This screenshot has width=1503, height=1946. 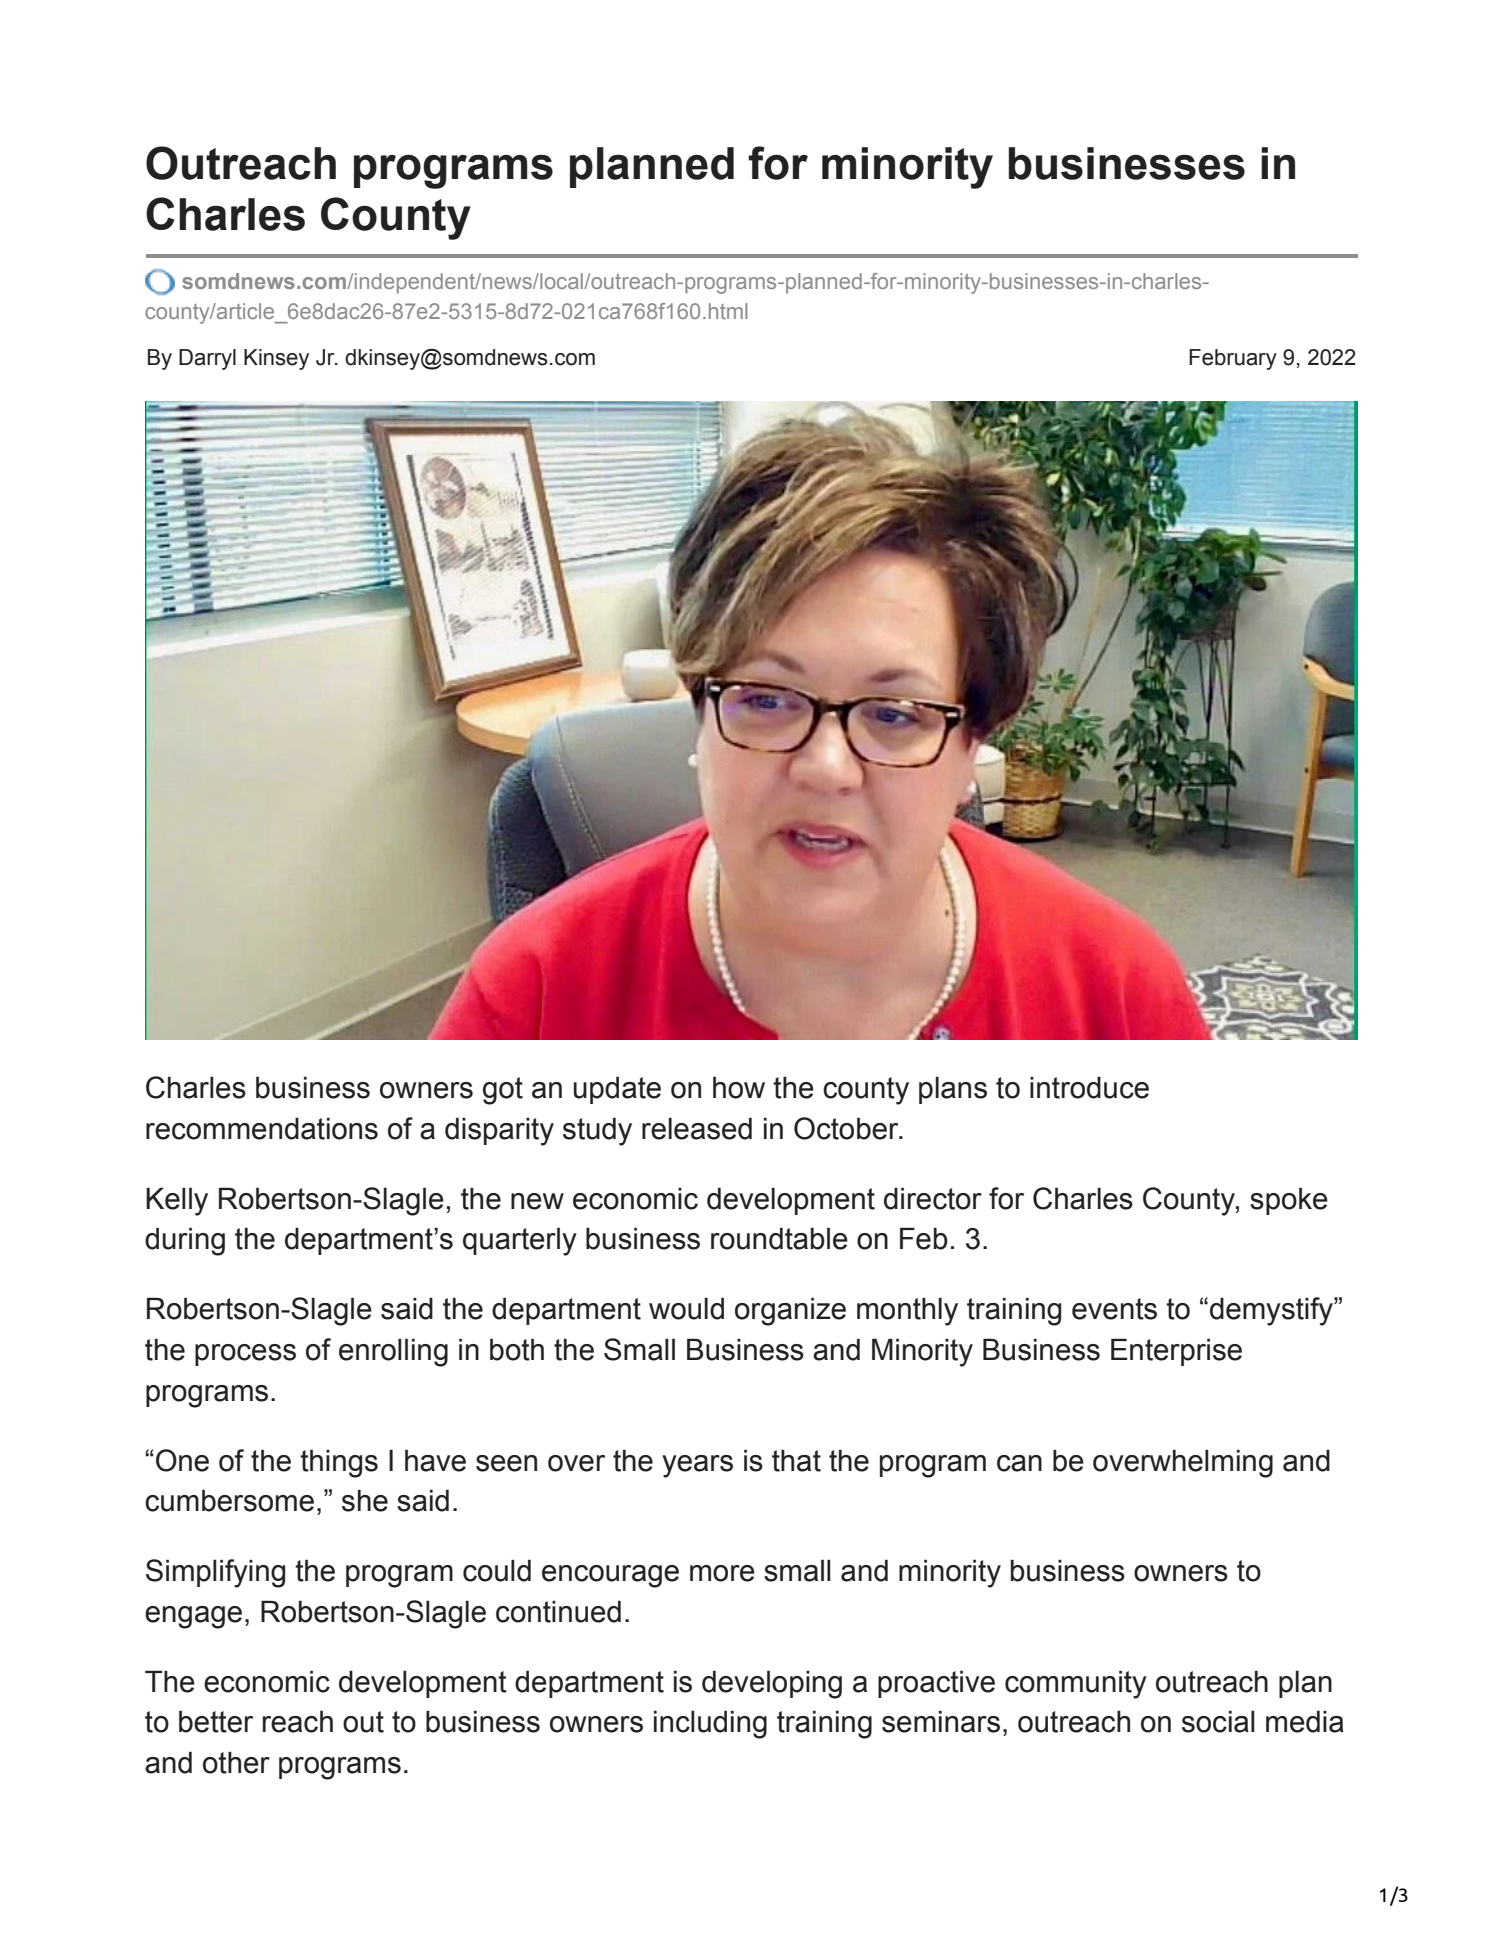 I want to click on Darryl, so click(x=207, y=359).
